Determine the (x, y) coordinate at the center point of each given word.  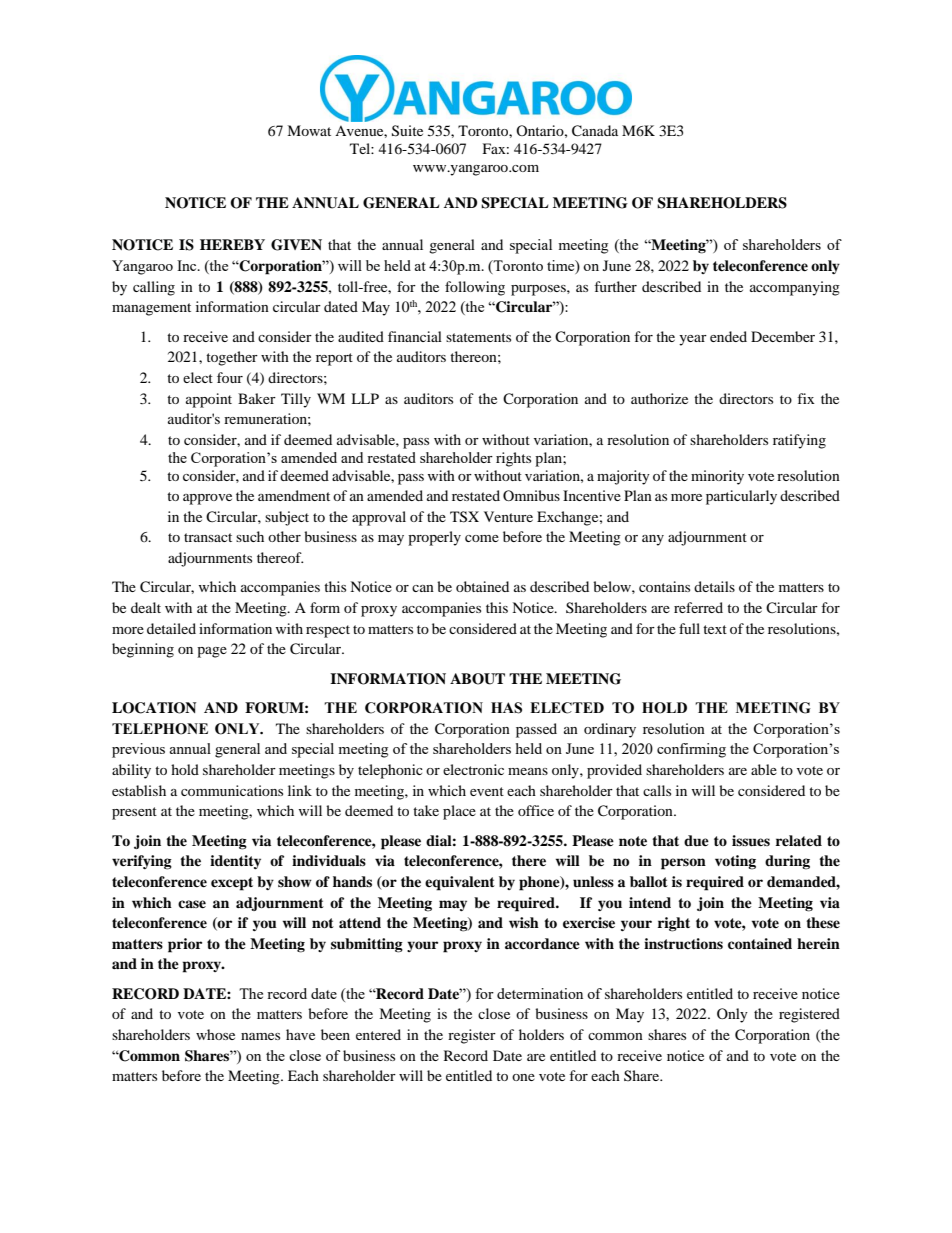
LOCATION (154, 708)
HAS (506, 708)
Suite (407, 131)
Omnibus (531, 495)
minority (717, 477)
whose (215, 1034)
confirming (691, 750)
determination (540, 993)
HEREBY (232, 244)
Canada (595, 131)
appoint (209, 400)
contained (760, 943)
